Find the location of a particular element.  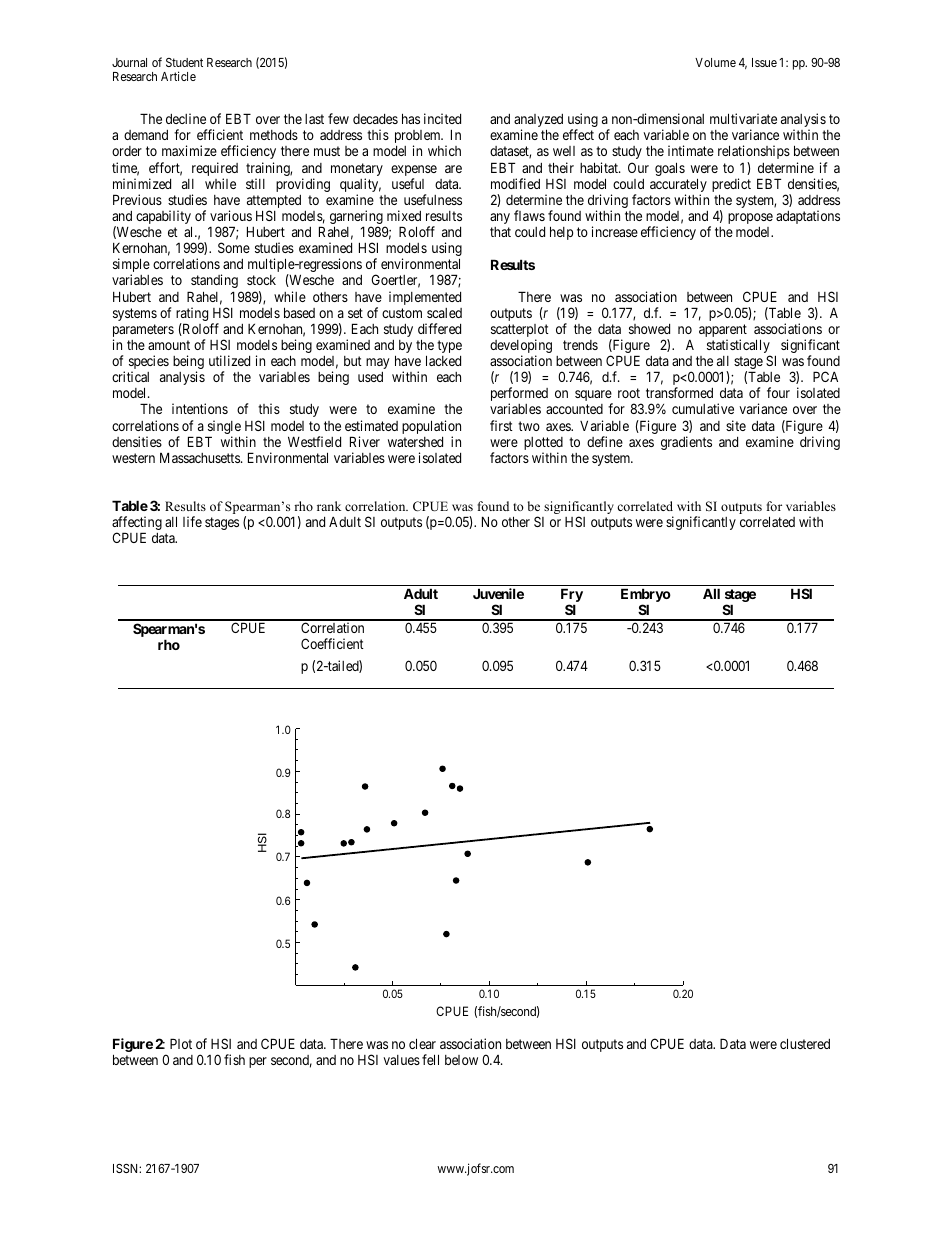

Article is located at coordinates (178, 76).
